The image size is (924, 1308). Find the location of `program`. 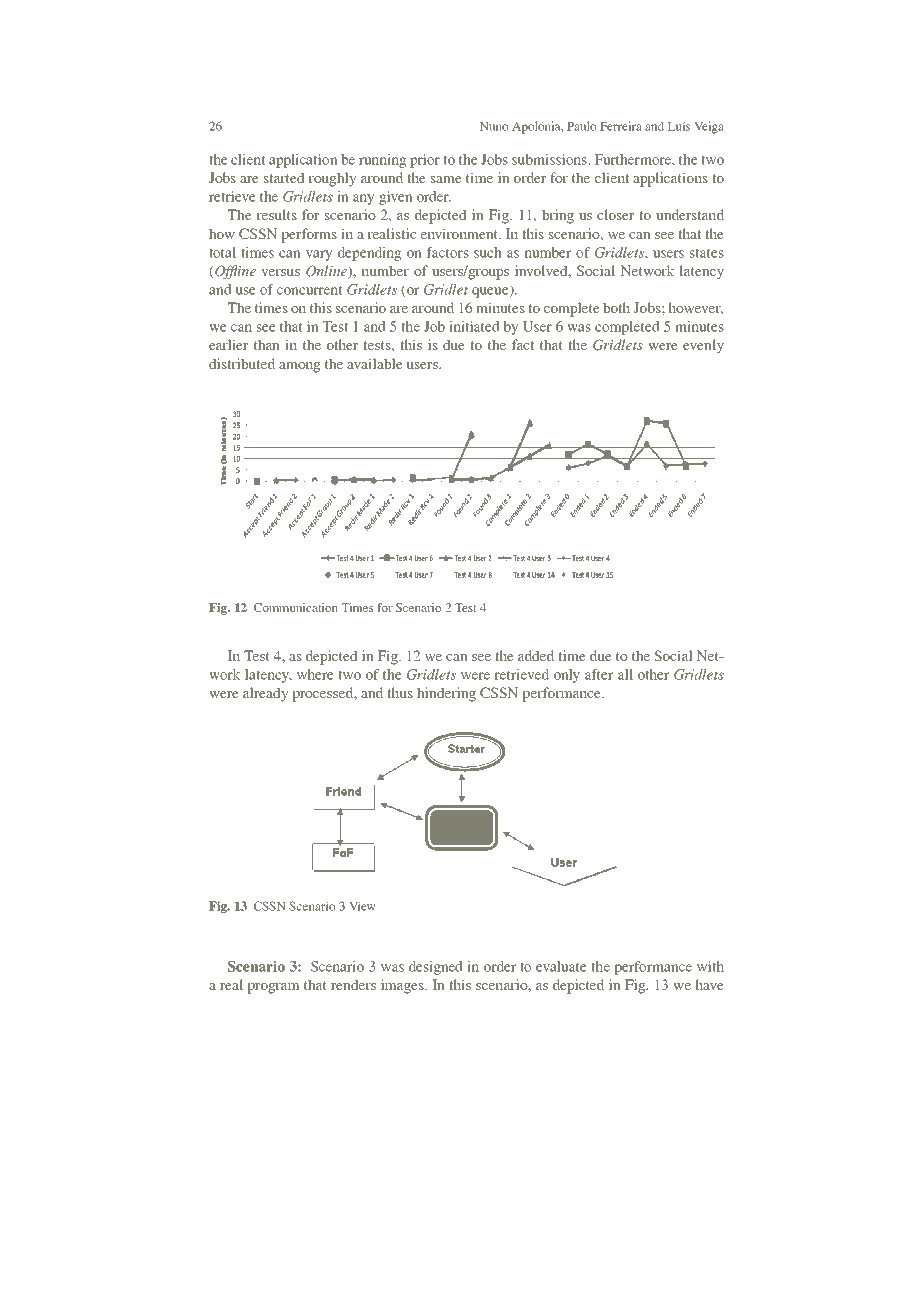

program is located at coordinates (273, 988).
